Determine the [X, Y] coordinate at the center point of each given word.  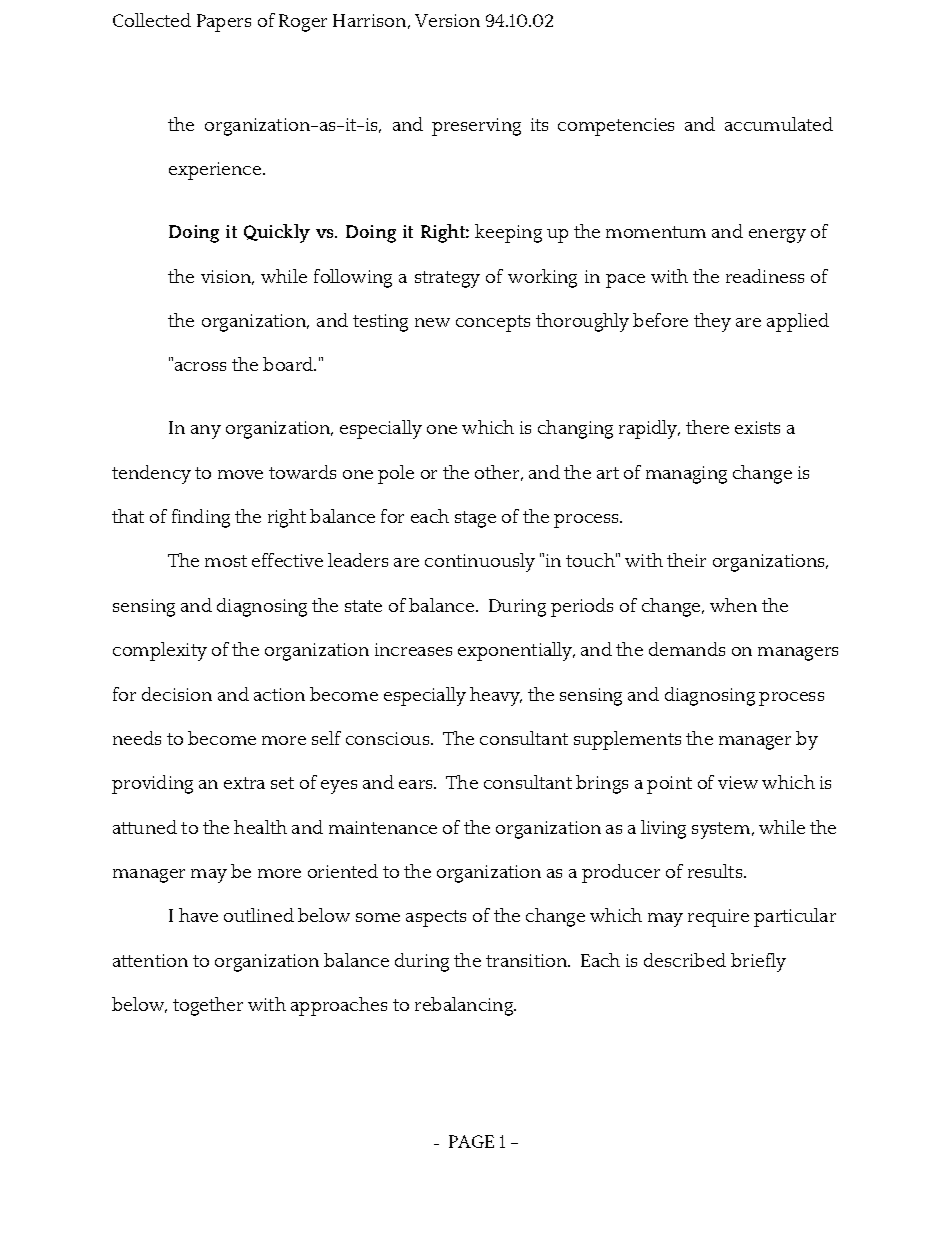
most [226, 561]
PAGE [471, 1141]
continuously [480, 562]
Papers [224, 23]
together [208, 1006]
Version [447, 20]
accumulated [779, 124]
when [733, 605]
